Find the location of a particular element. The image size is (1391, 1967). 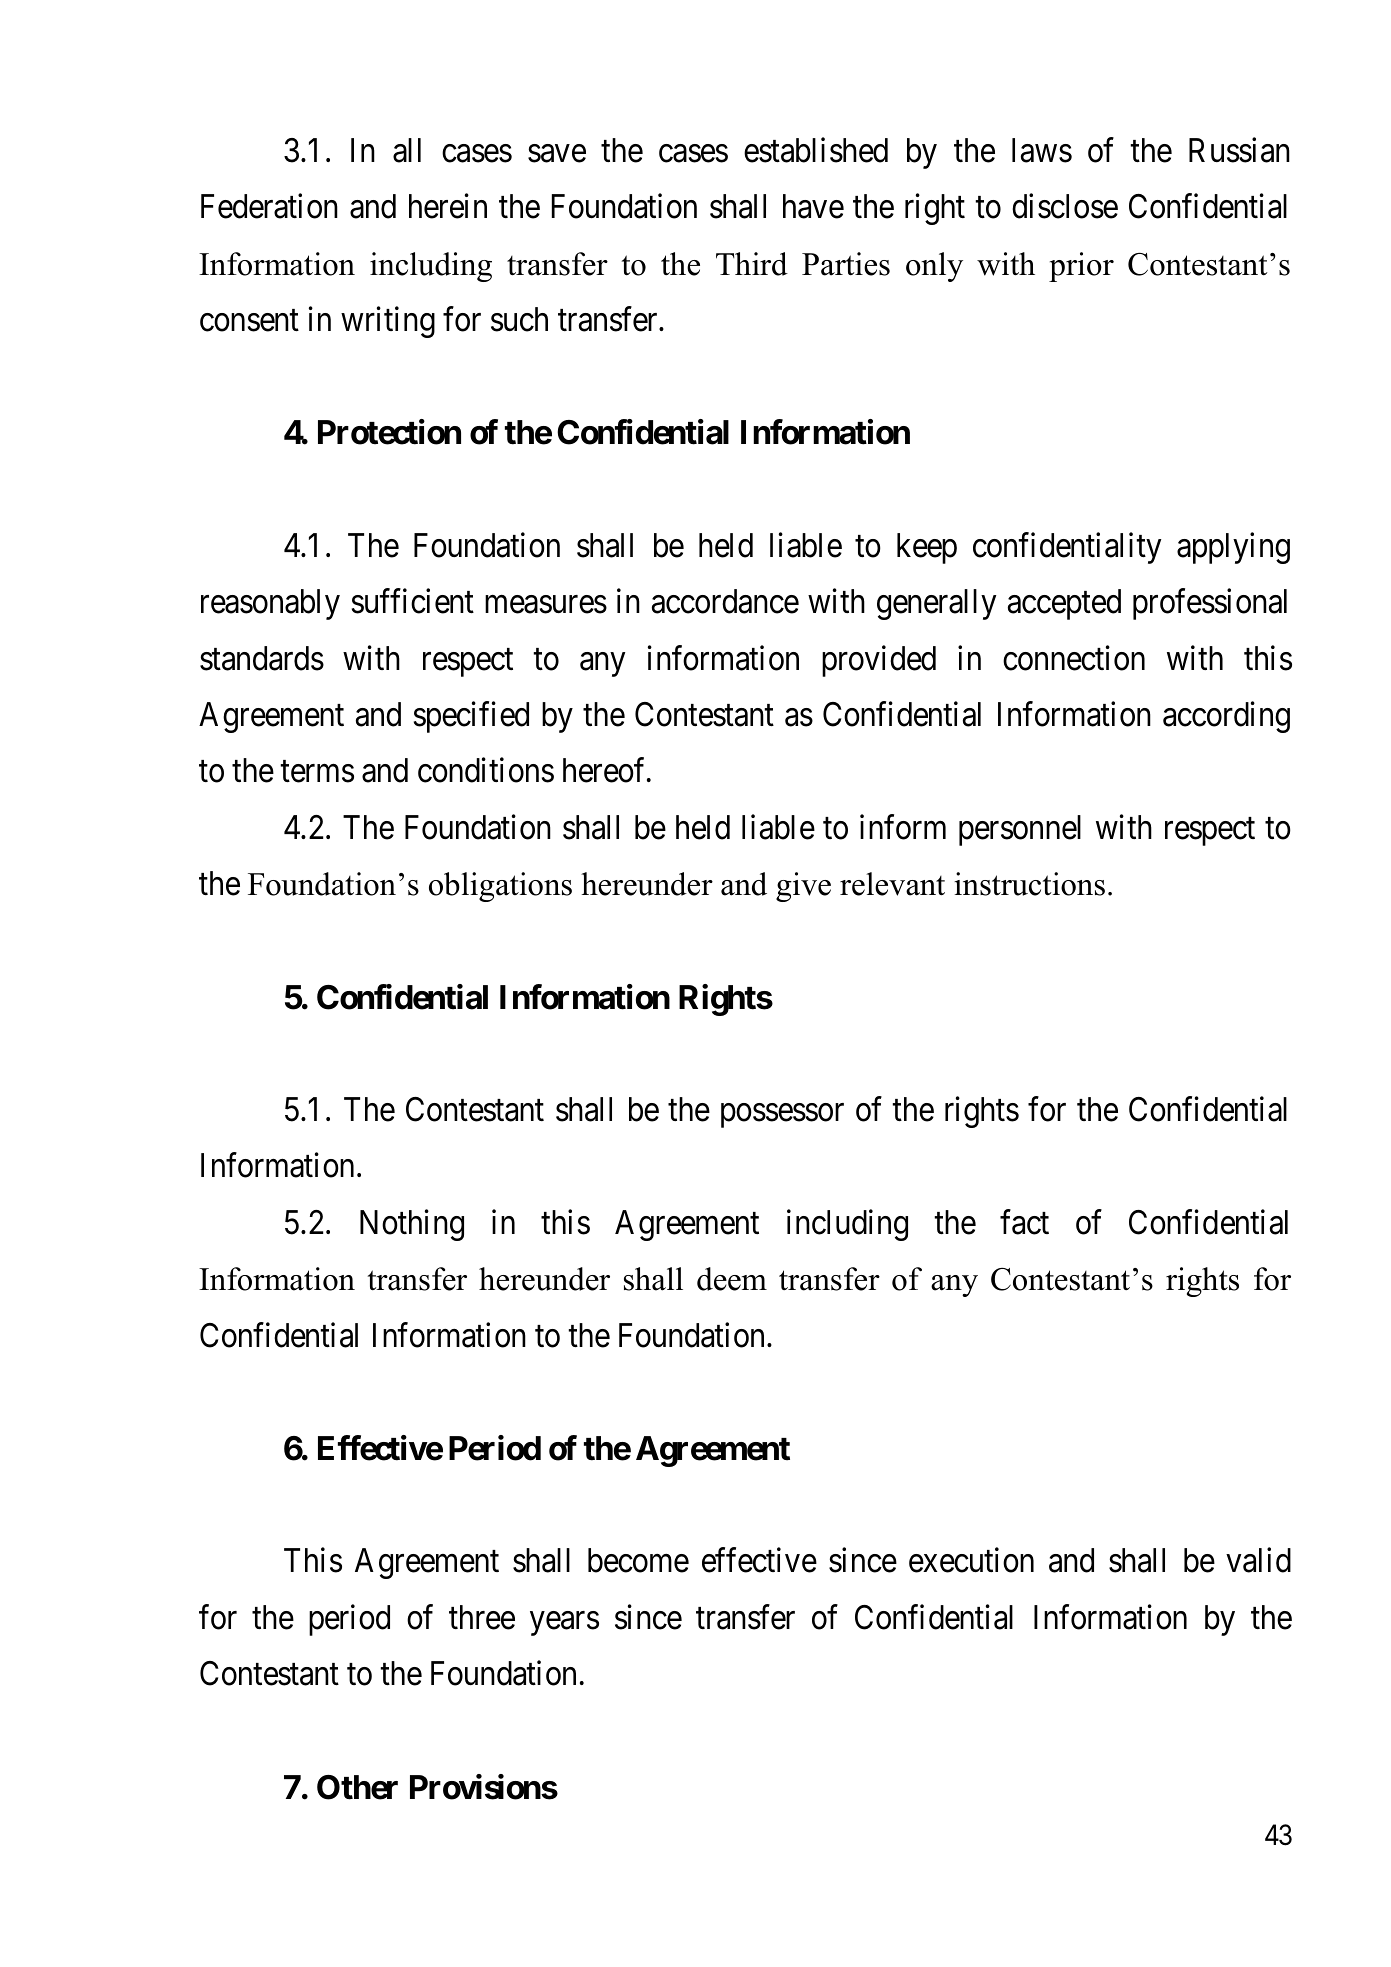

disclose is located at coordinates (1065, 206).
